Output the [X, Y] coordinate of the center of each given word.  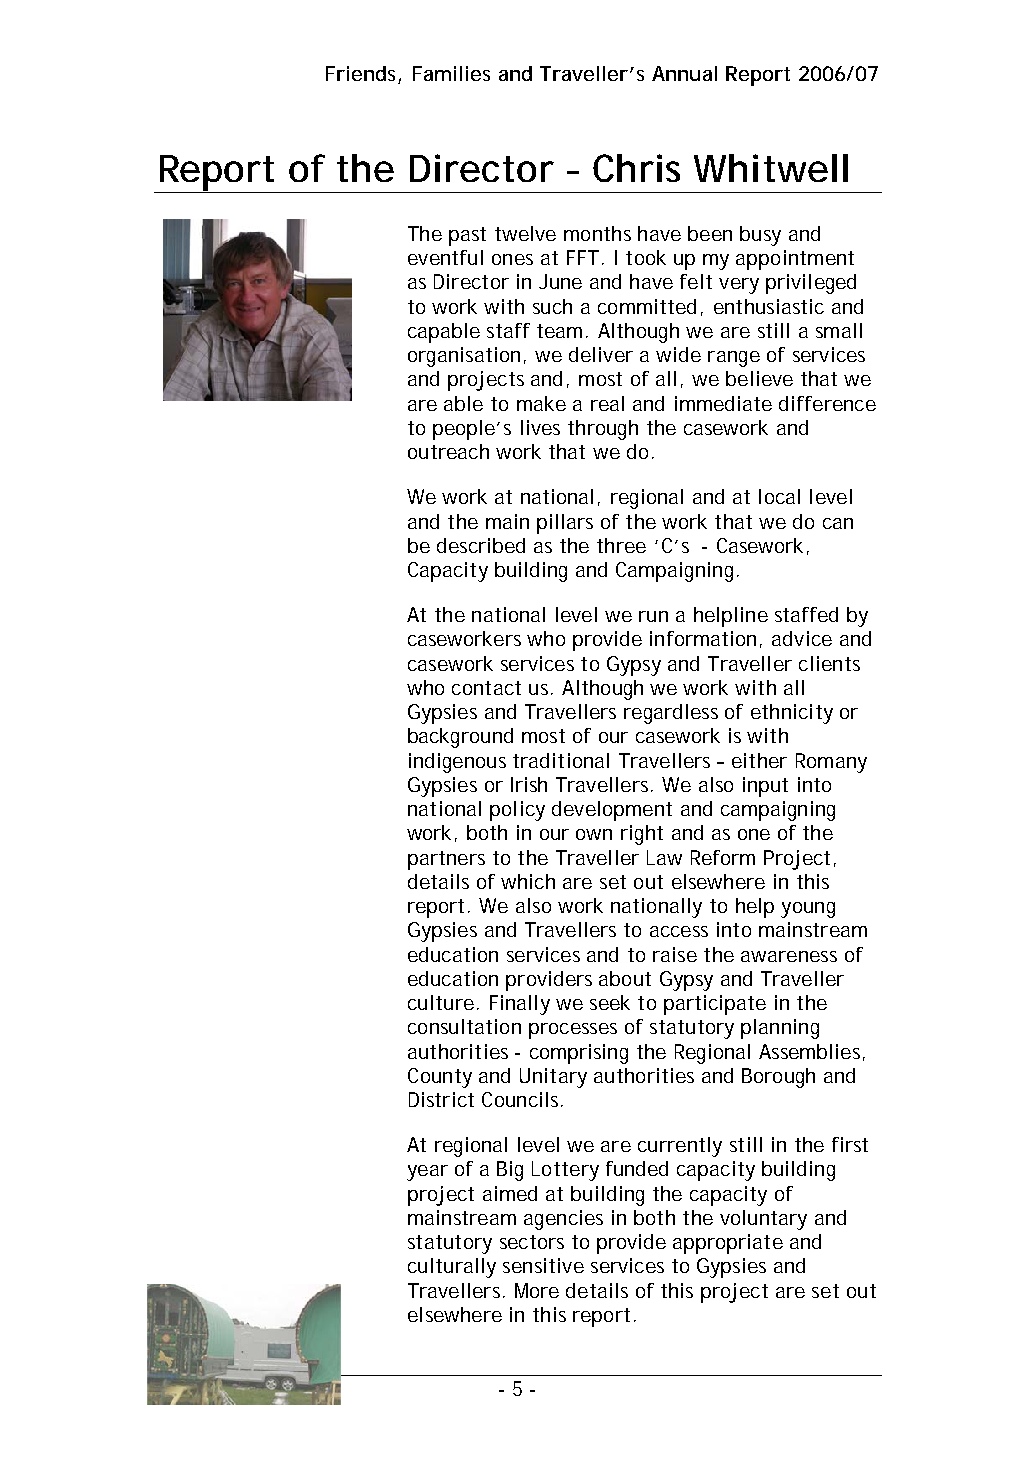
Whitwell [771, 168]
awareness [789, 956]
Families [451, 73]
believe [759, 378]
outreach [448, 451]
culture [443, 1002]
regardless [671, 714]
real [607, 403]
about [625, 978]
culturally [452, 1268]
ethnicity [792, 714]
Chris [636, 168]
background [460, 738]
